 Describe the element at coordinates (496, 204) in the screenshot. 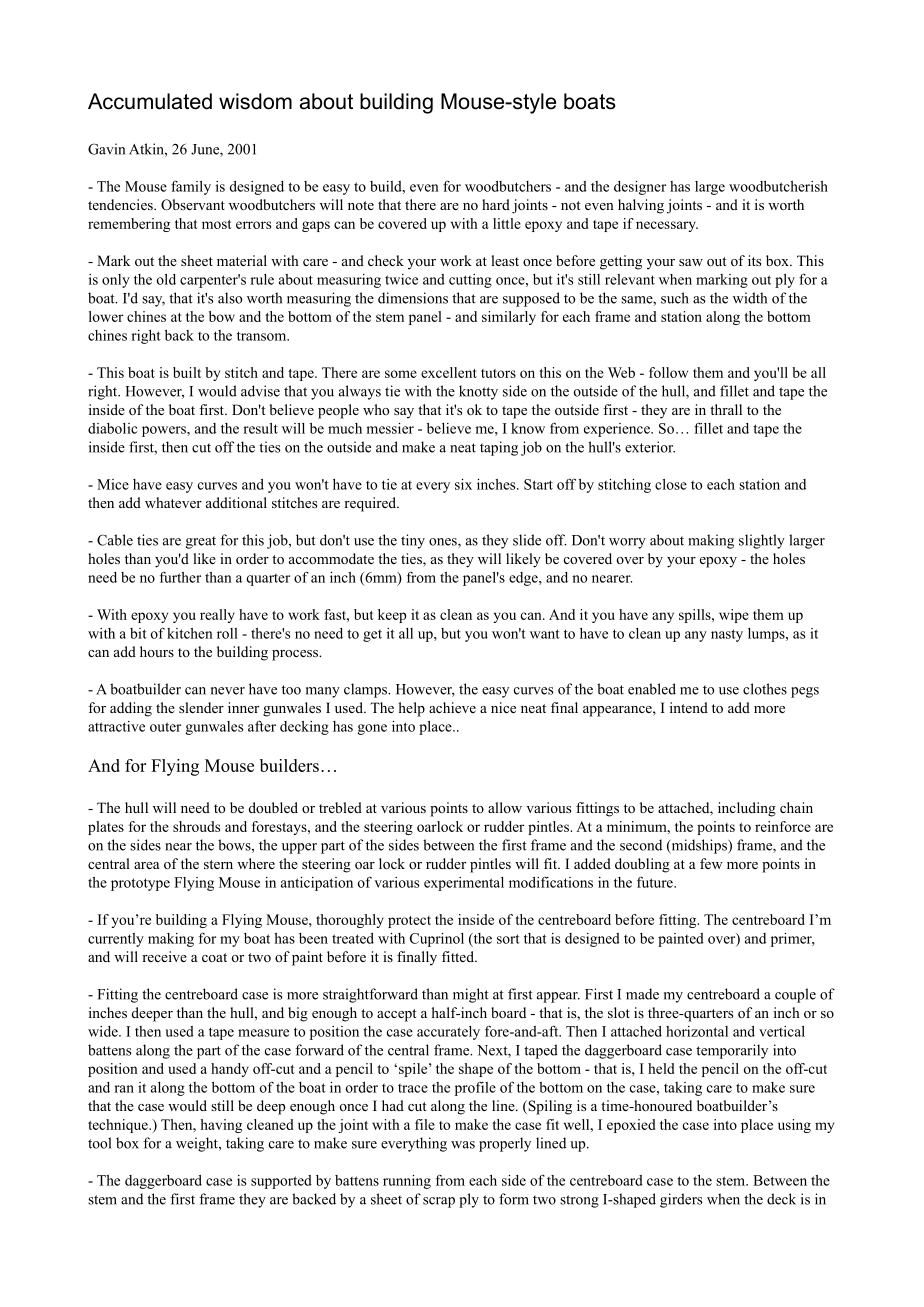

I see `hard` at that location.
